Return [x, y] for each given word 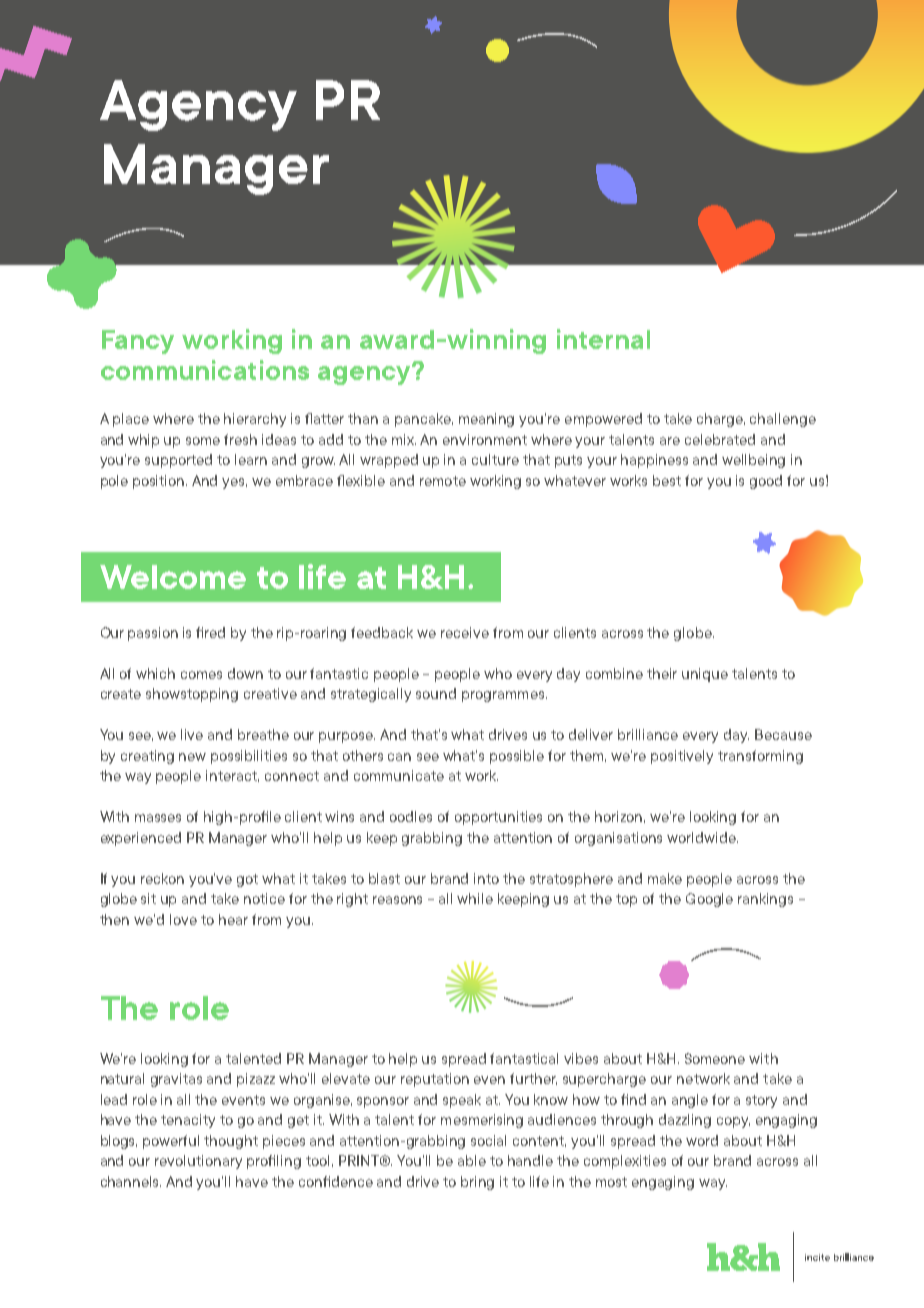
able [472, 1160]
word [702, 1140]
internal [603, 339]
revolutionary [198, 1162]
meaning [486, 420]
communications [205, 370]
